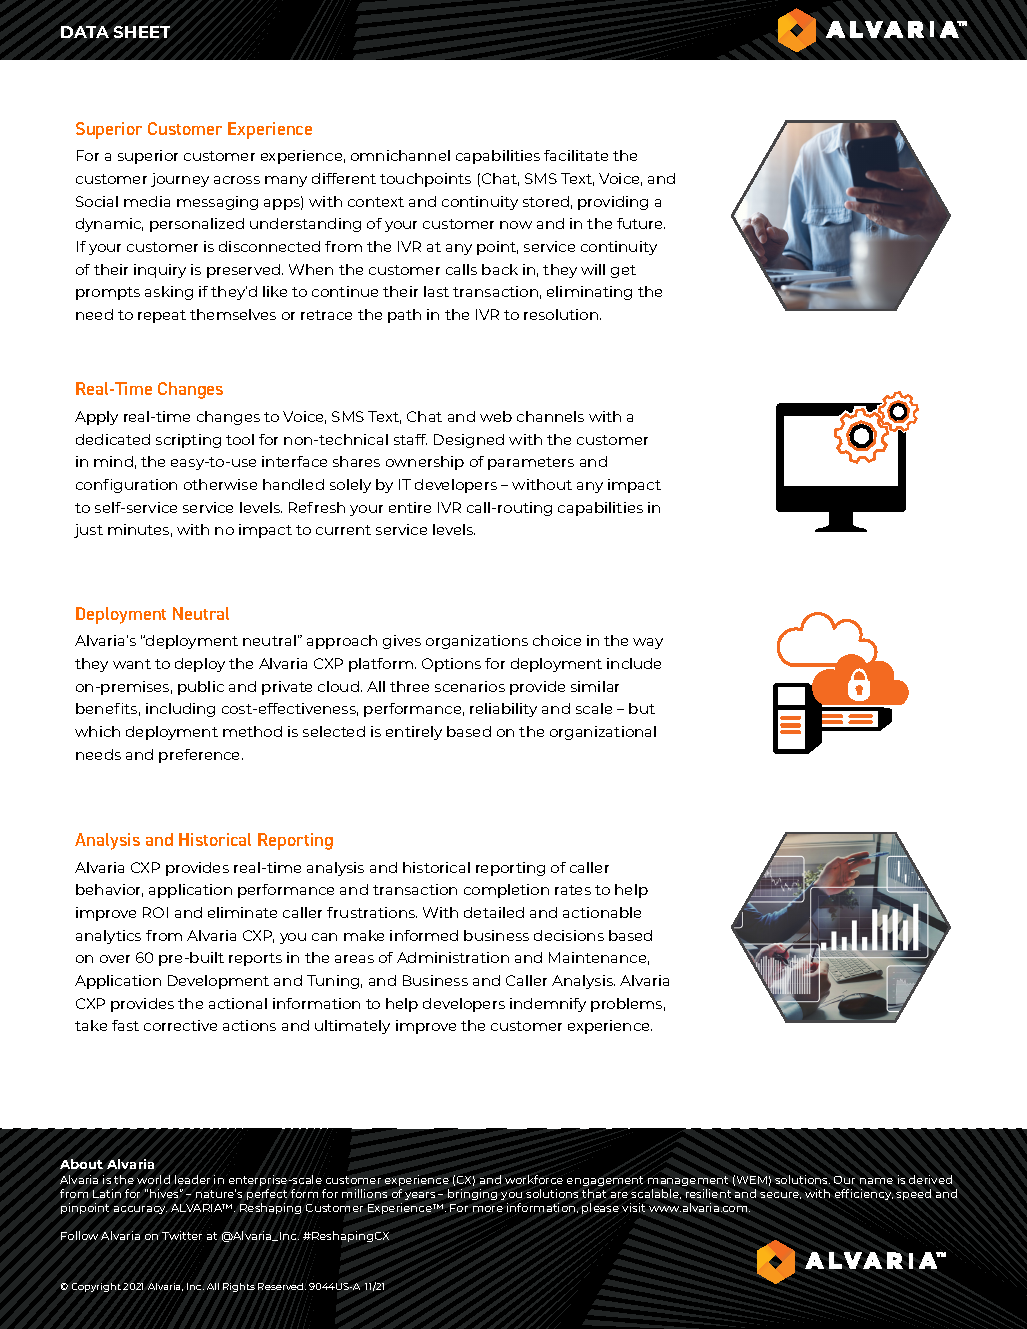 Image resolution: width=1027 pixels, height=1329 pixels. What do you see at coordinates (182, 1235) in the image?
I see `Twitter` at bounding box center [182, 1235].
